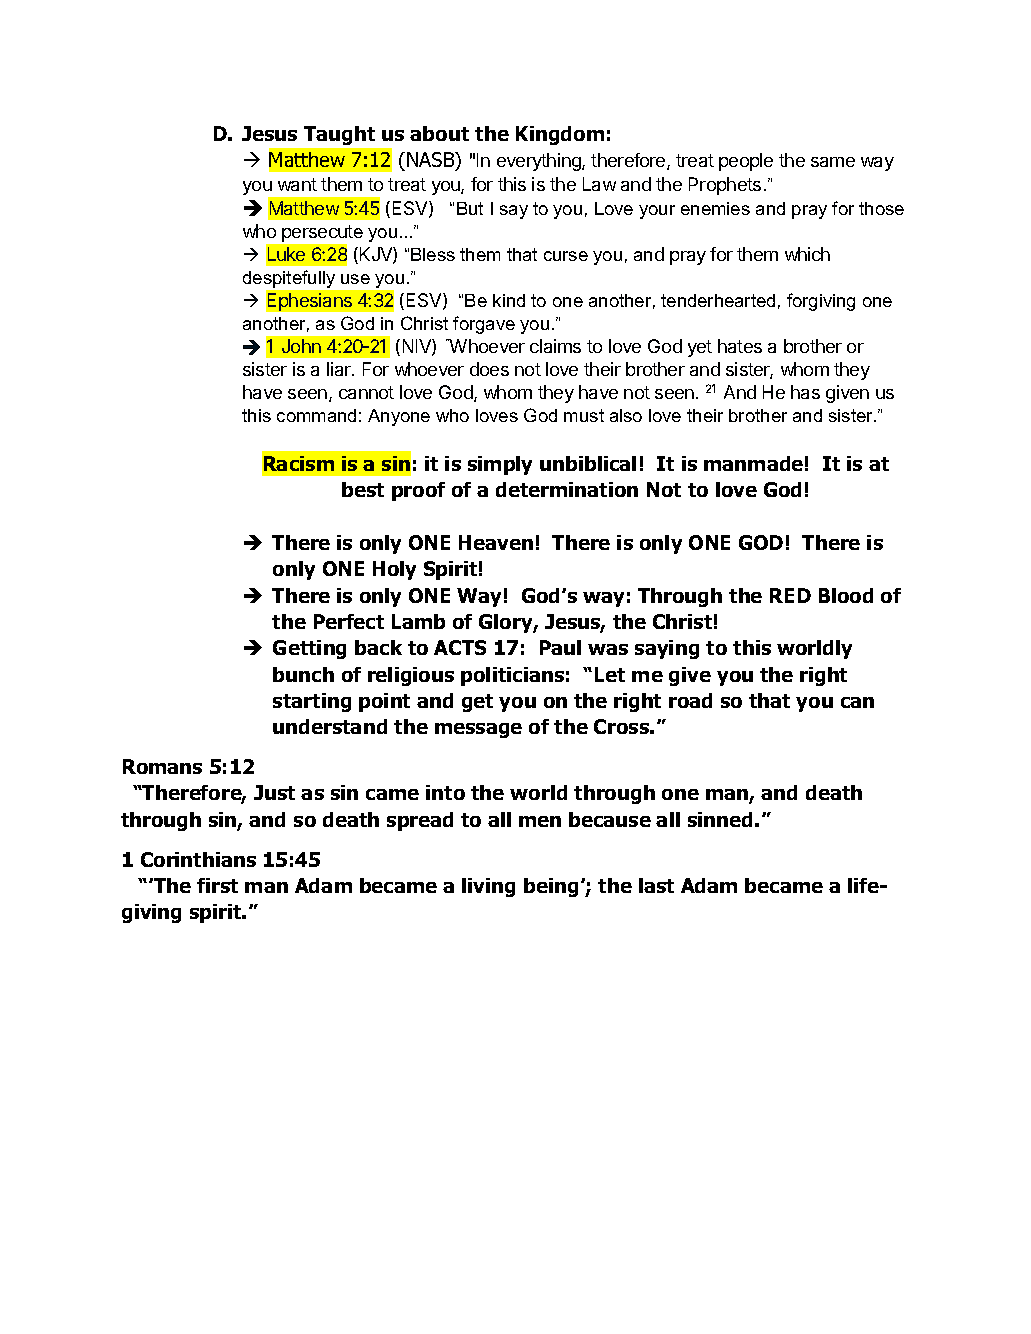  I want to click on want, so click(297, 184).
